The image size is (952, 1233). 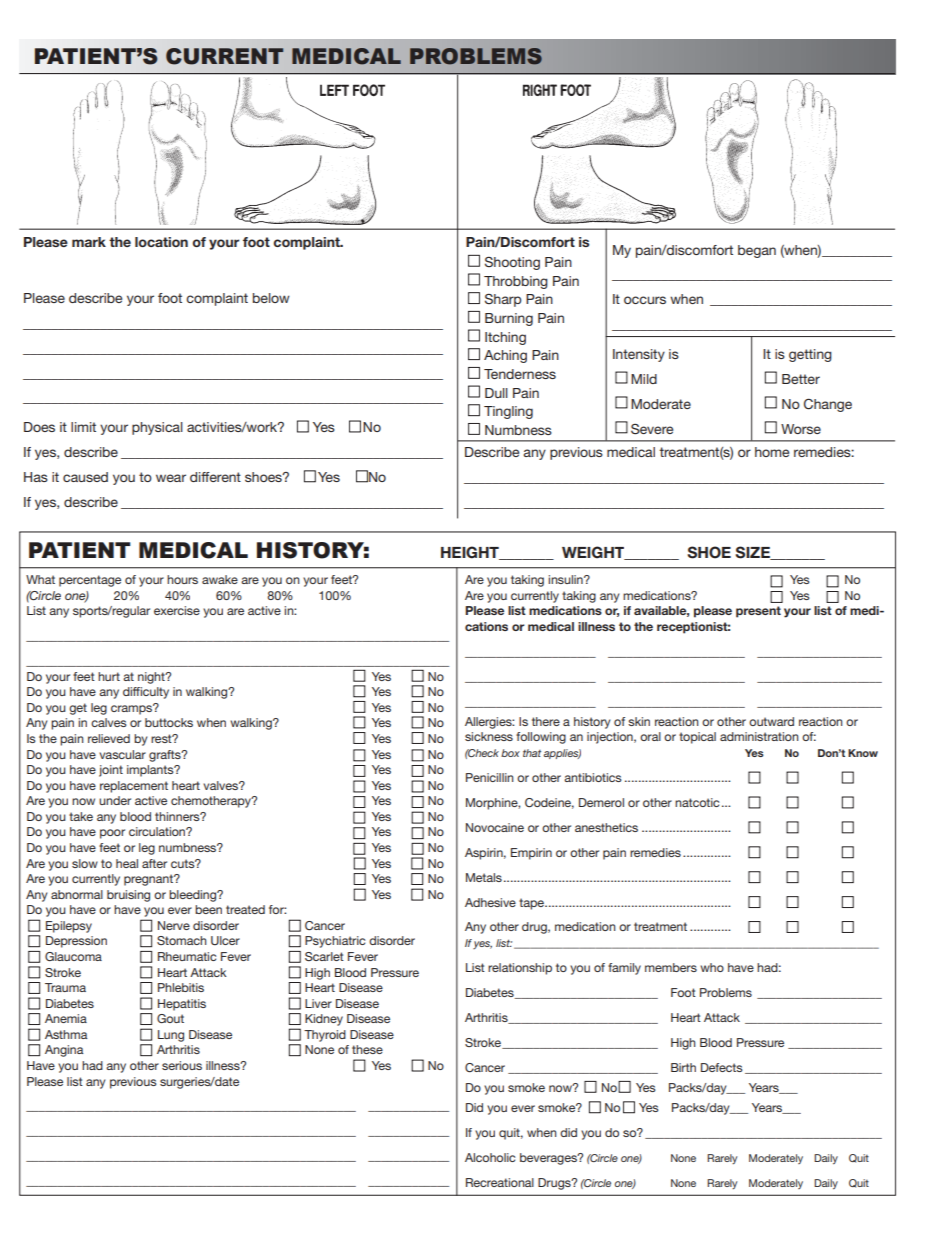 What do you see at coordinates (161, 242) in the screenshot?
I see `location` at bounding box center [161, 242].
